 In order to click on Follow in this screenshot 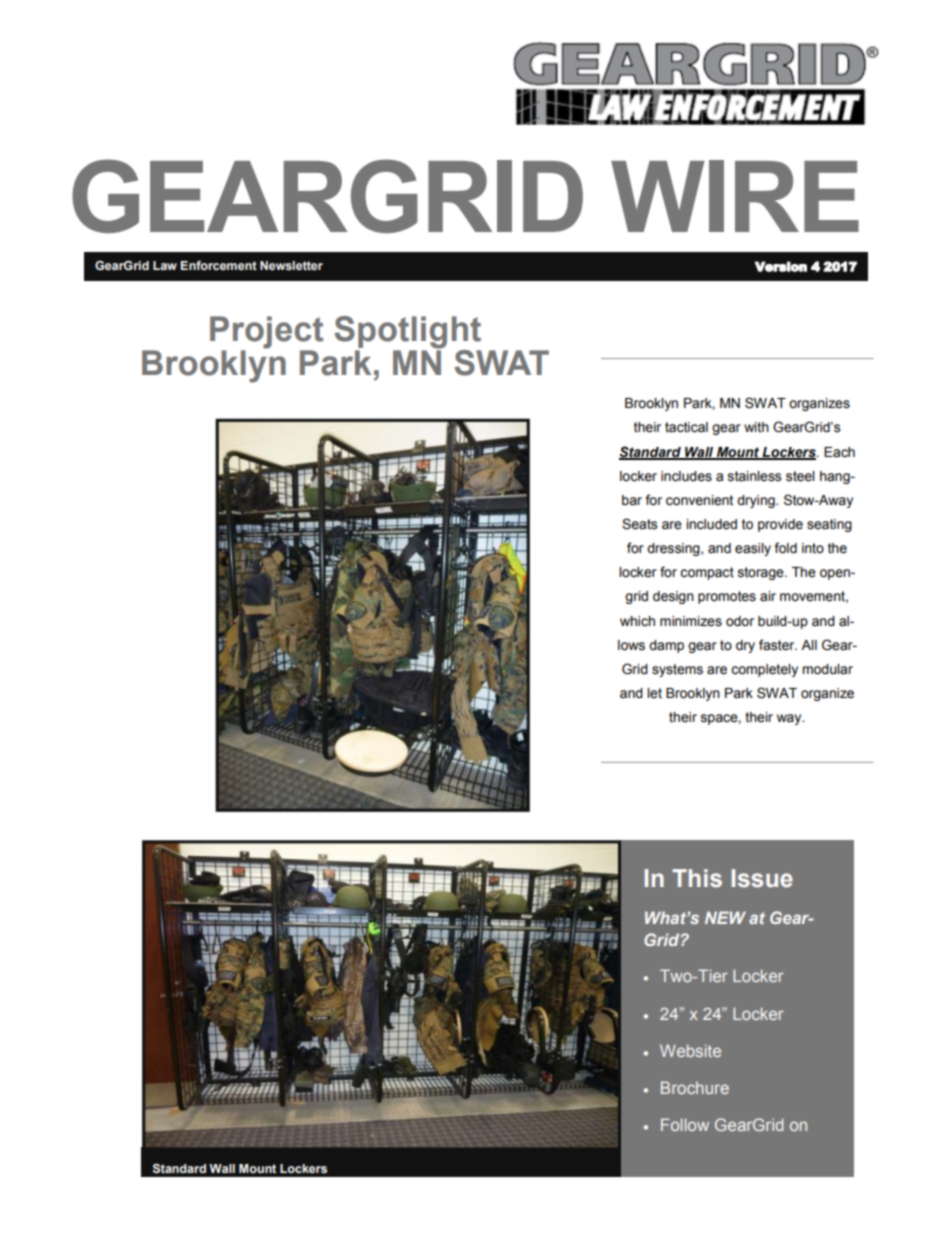, I will do `click(685, 1124)`.
